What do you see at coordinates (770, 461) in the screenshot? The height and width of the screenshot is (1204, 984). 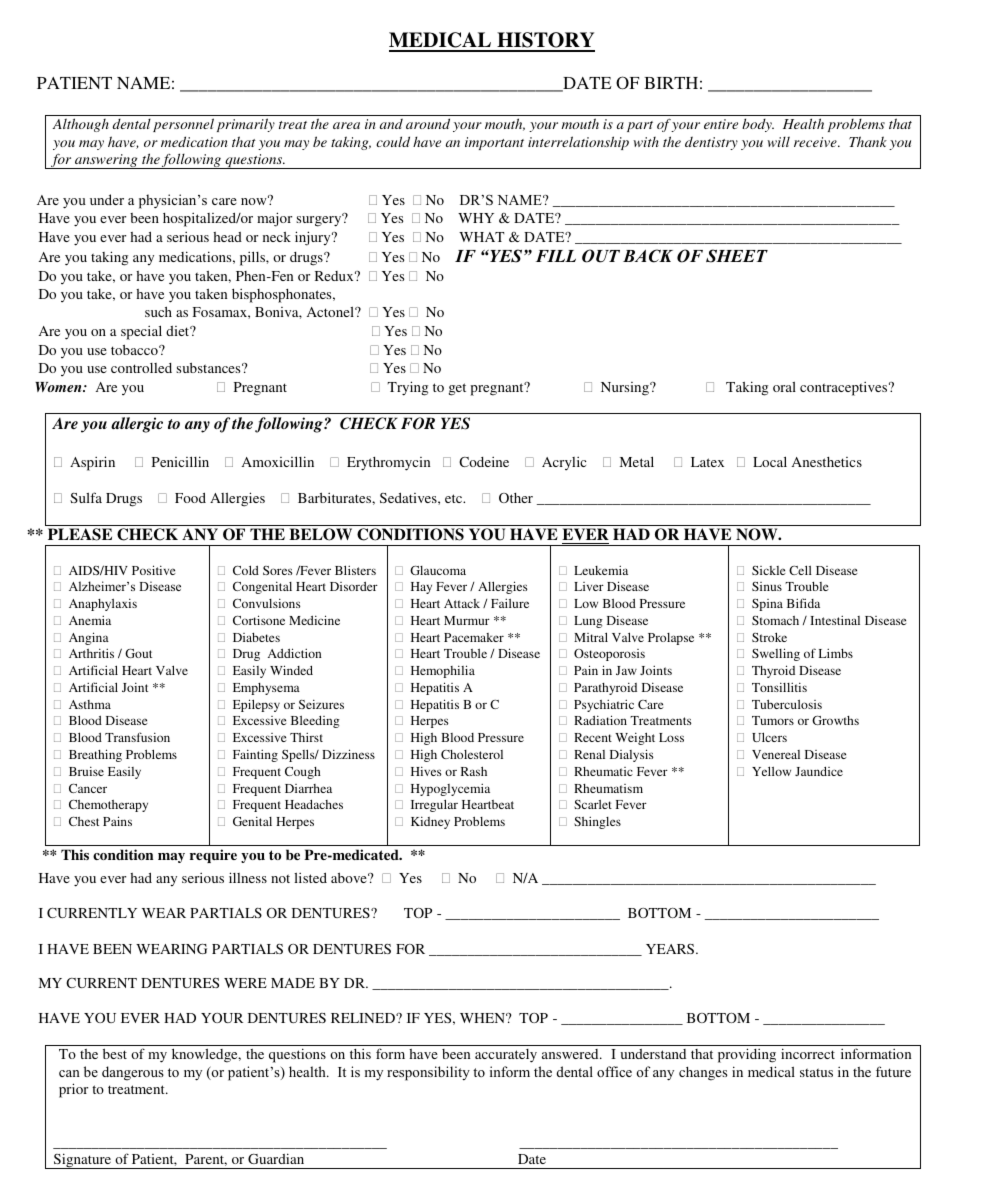 I see `Local` at bounding box center [770, 461].
